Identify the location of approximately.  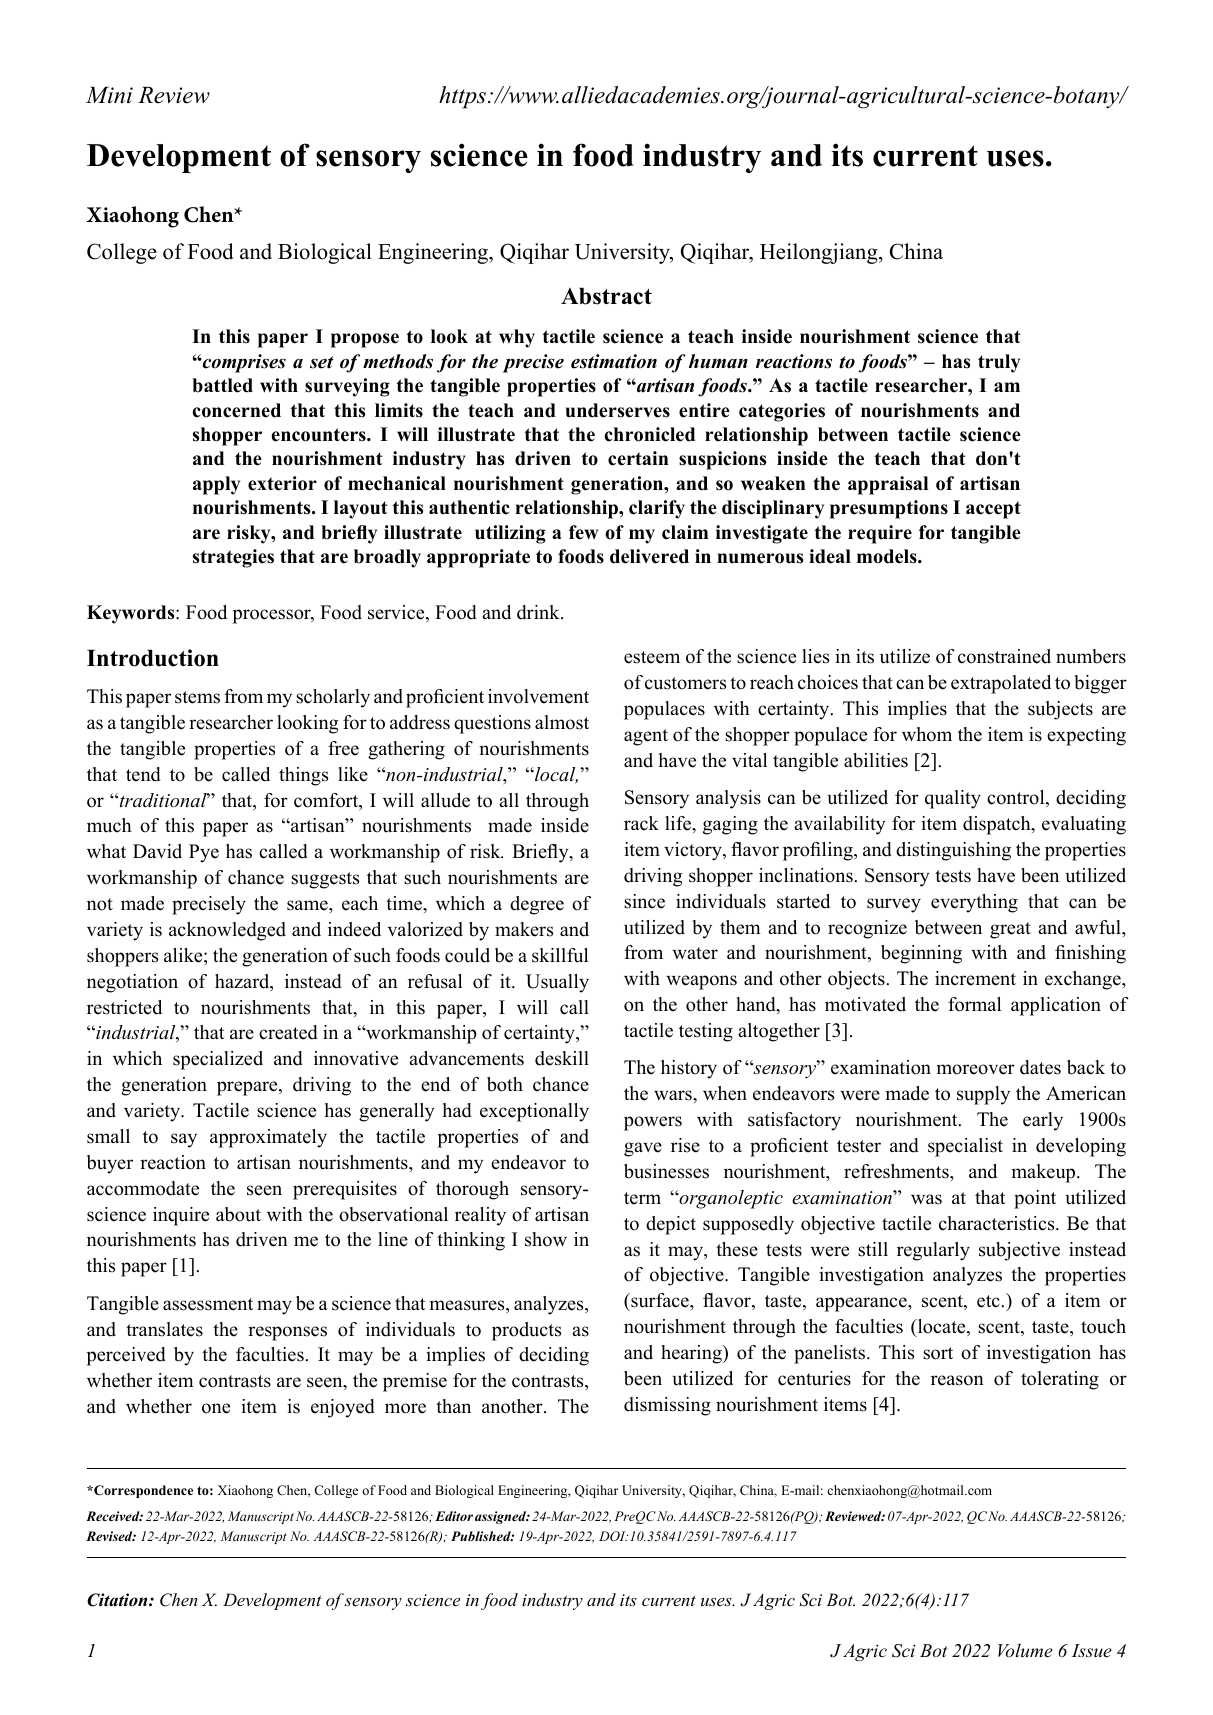
(268, 1138).
